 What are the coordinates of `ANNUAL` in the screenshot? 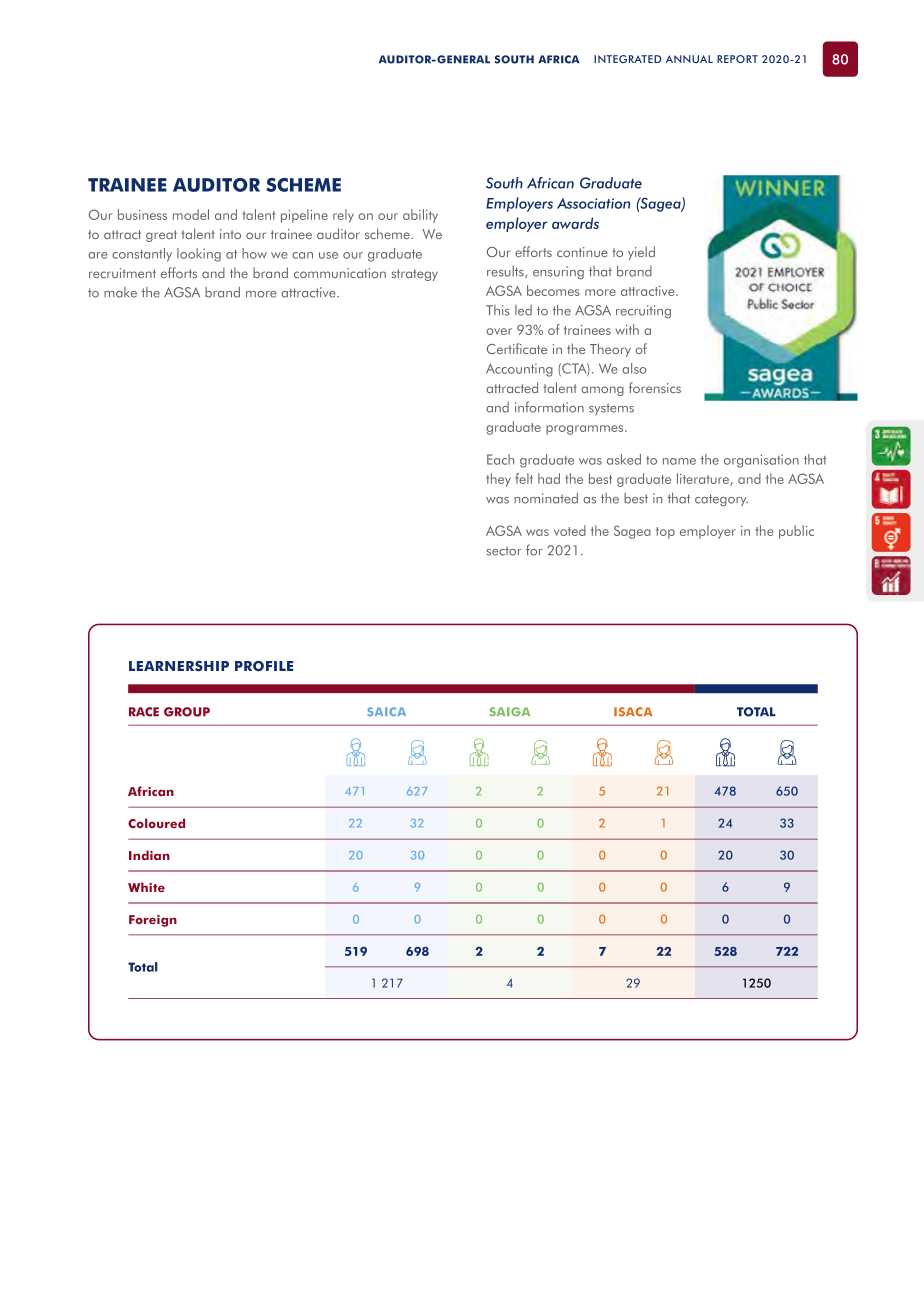 It's located at (689, 59).
